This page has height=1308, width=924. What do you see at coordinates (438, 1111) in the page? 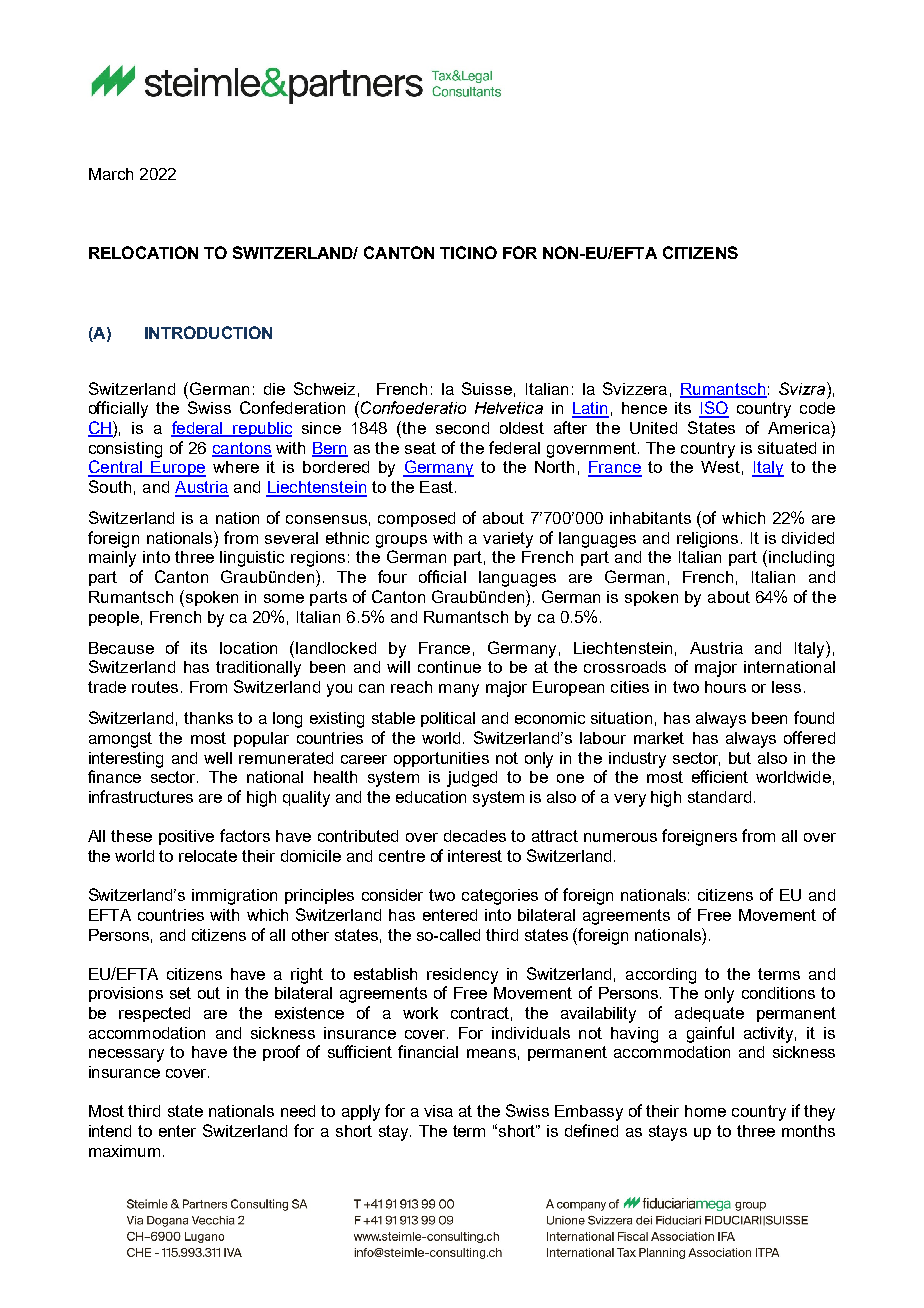
I see `visa` at bounding box center [438, 1111].
